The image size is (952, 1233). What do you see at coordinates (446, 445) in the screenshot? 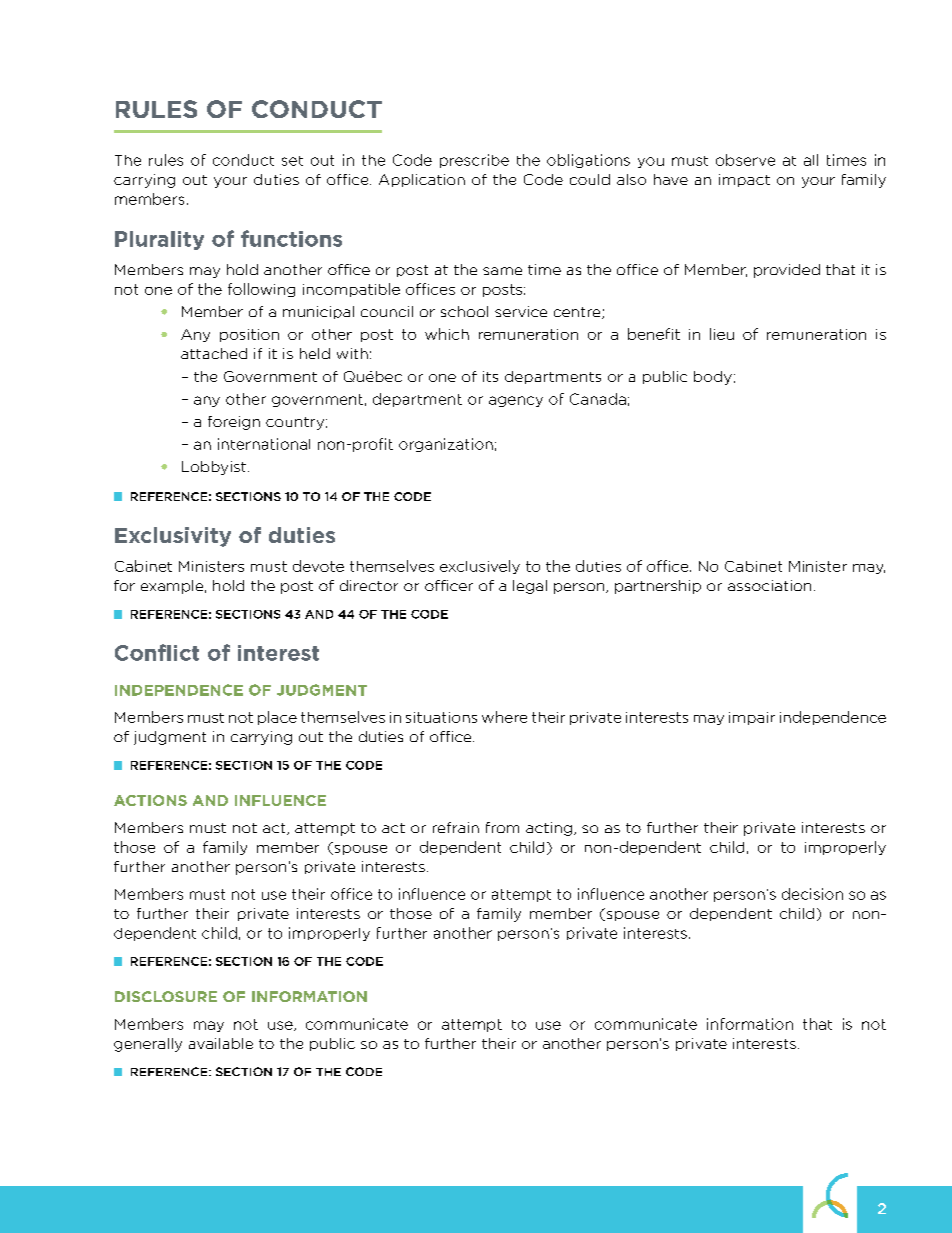
I see `organization` at bounding box center [446, 445].
